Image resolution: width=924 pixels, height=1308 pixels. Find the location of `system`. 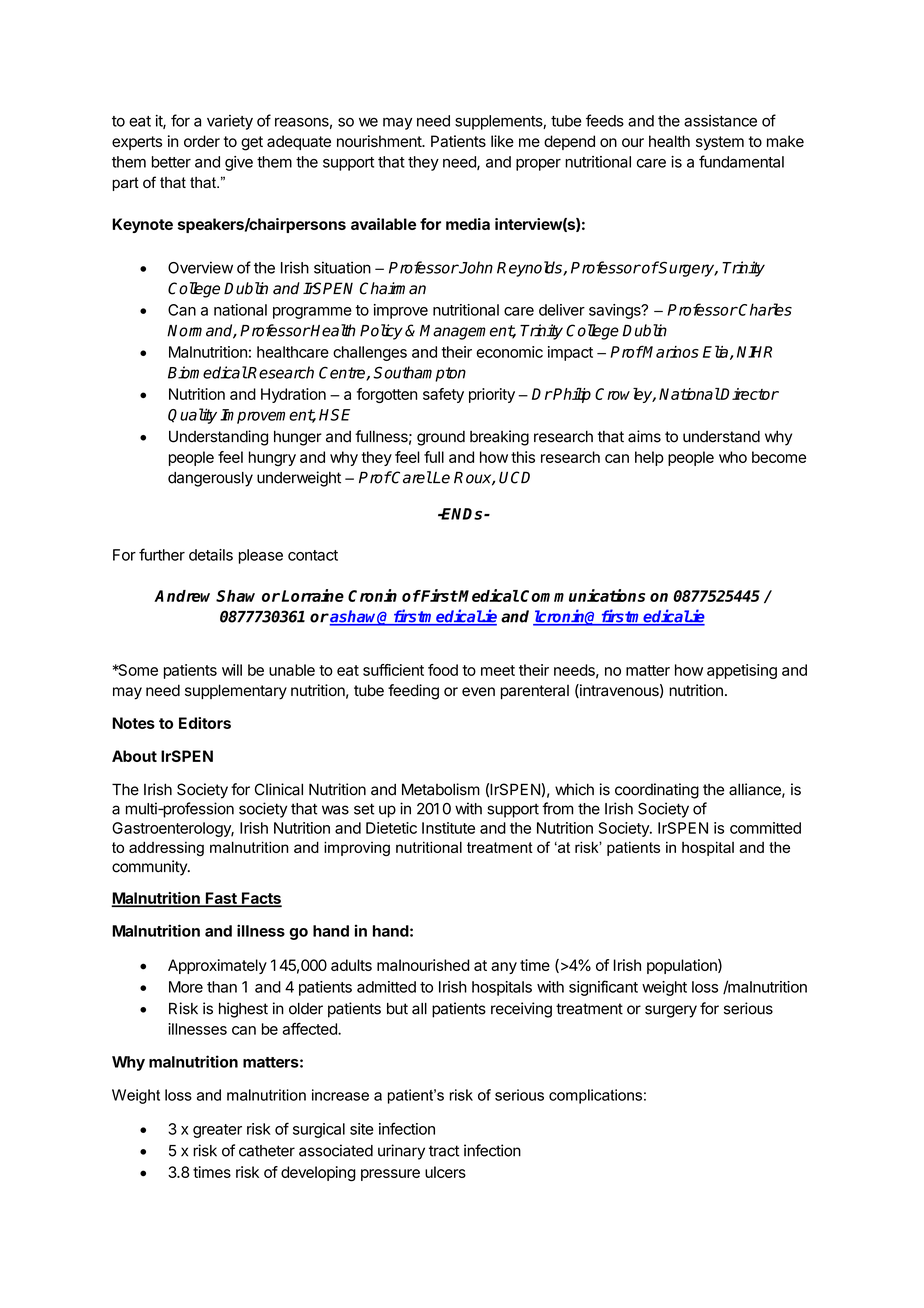

system is located at coordinates (720, 143).
